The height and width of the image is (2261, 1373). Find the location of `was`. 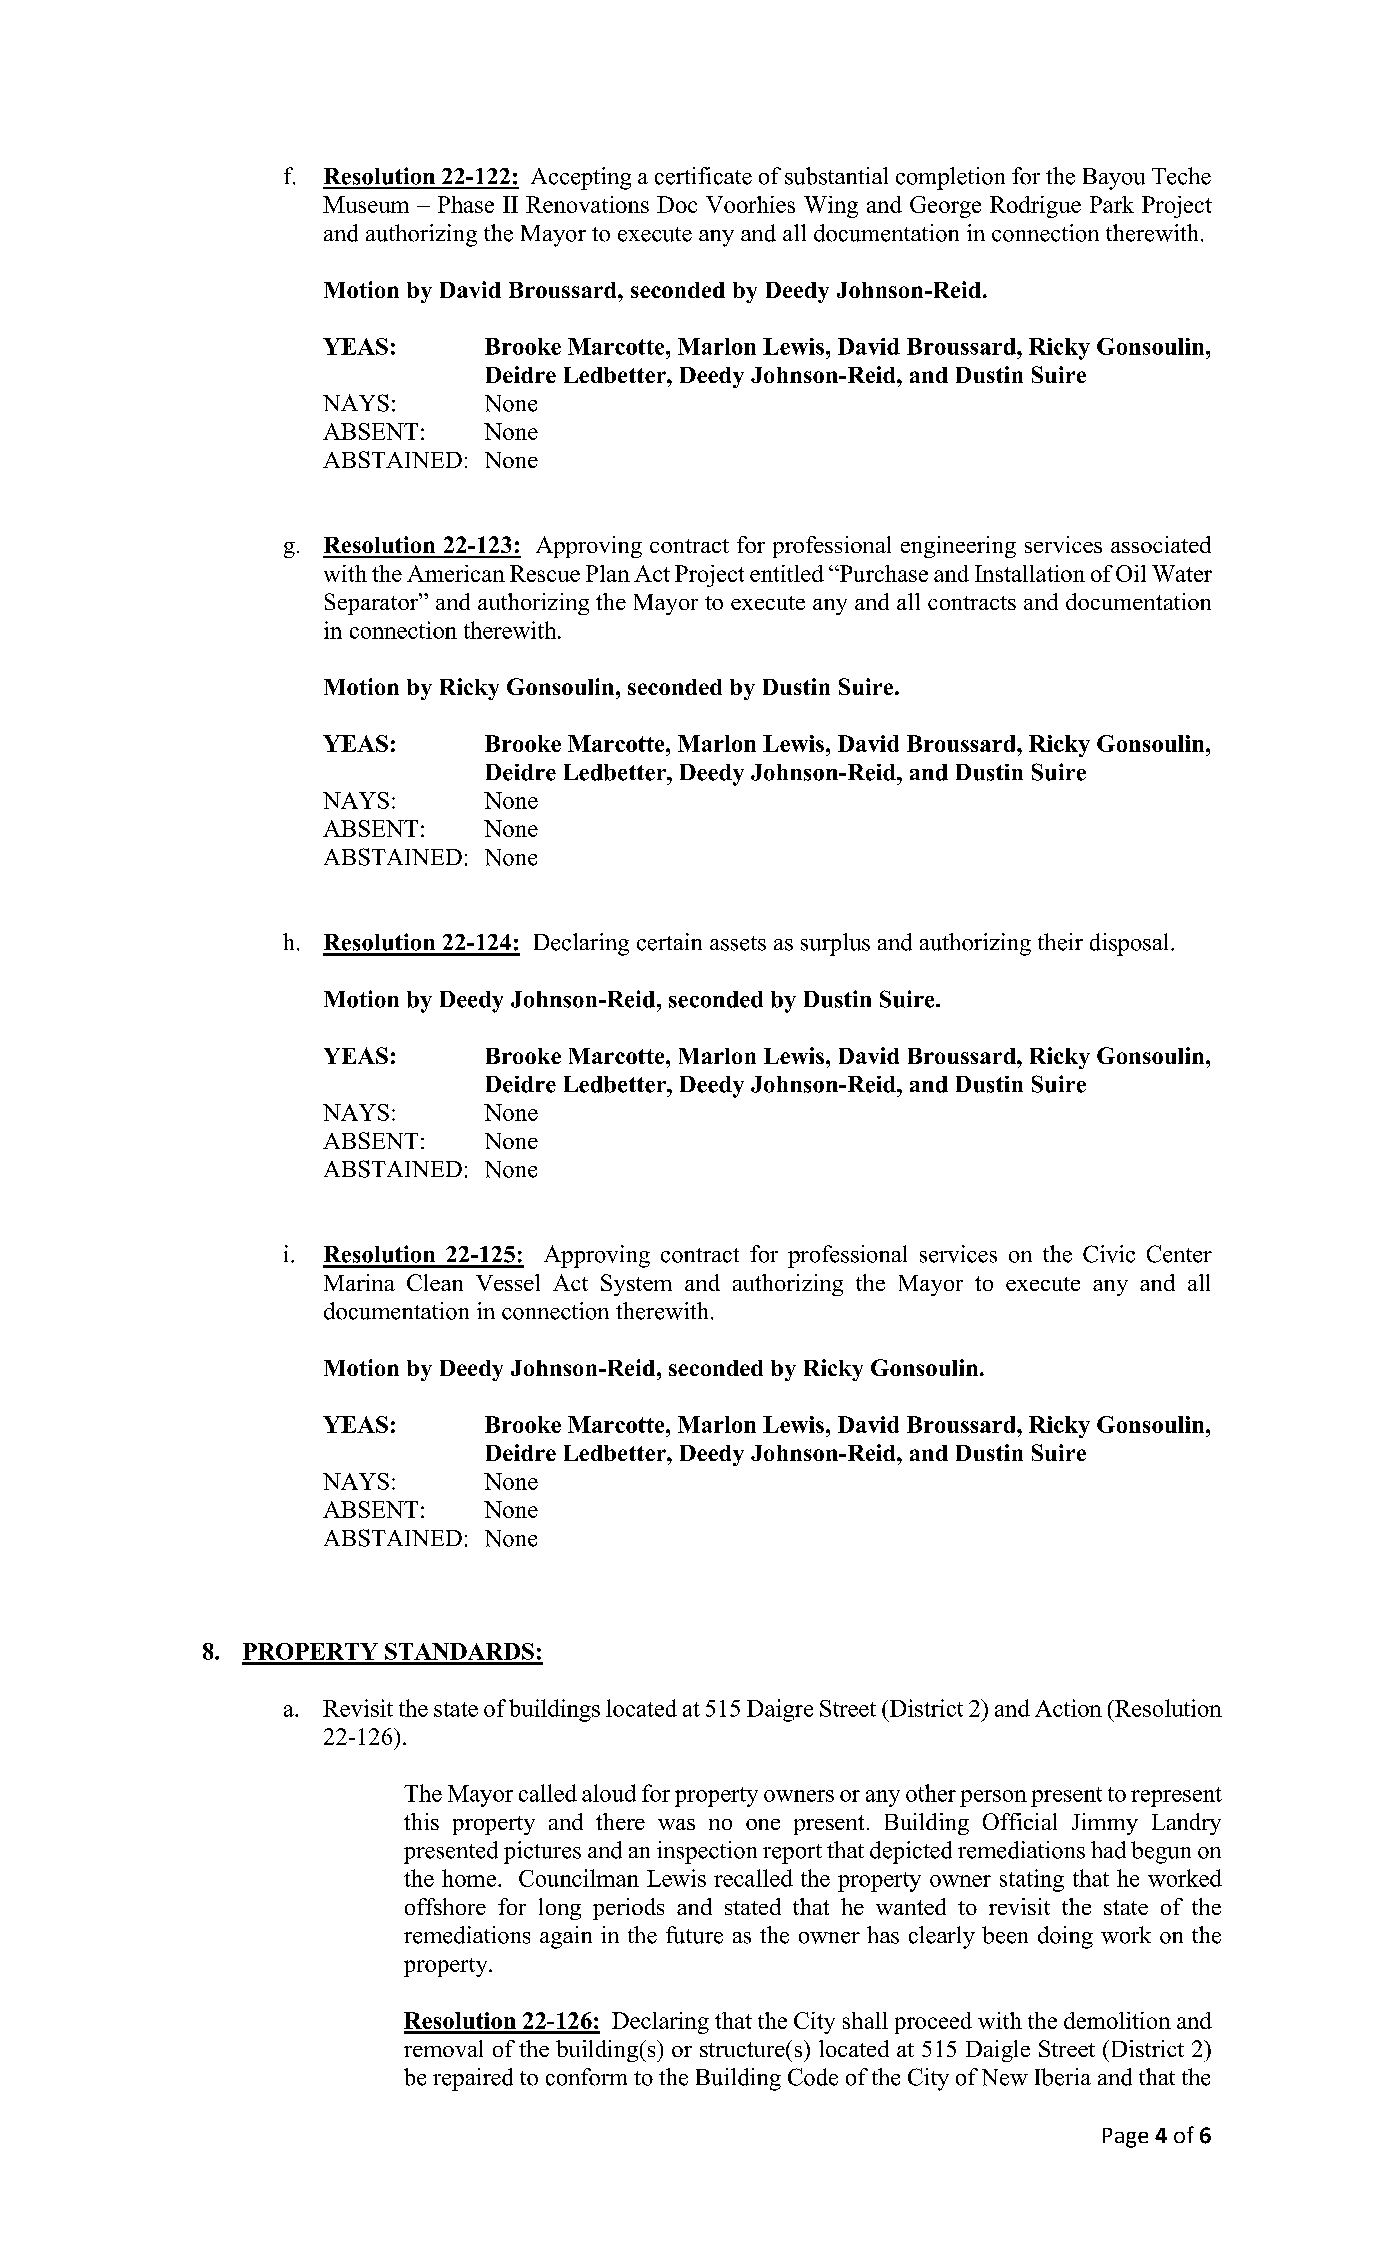

was is located at coordinates (676, 1824).
